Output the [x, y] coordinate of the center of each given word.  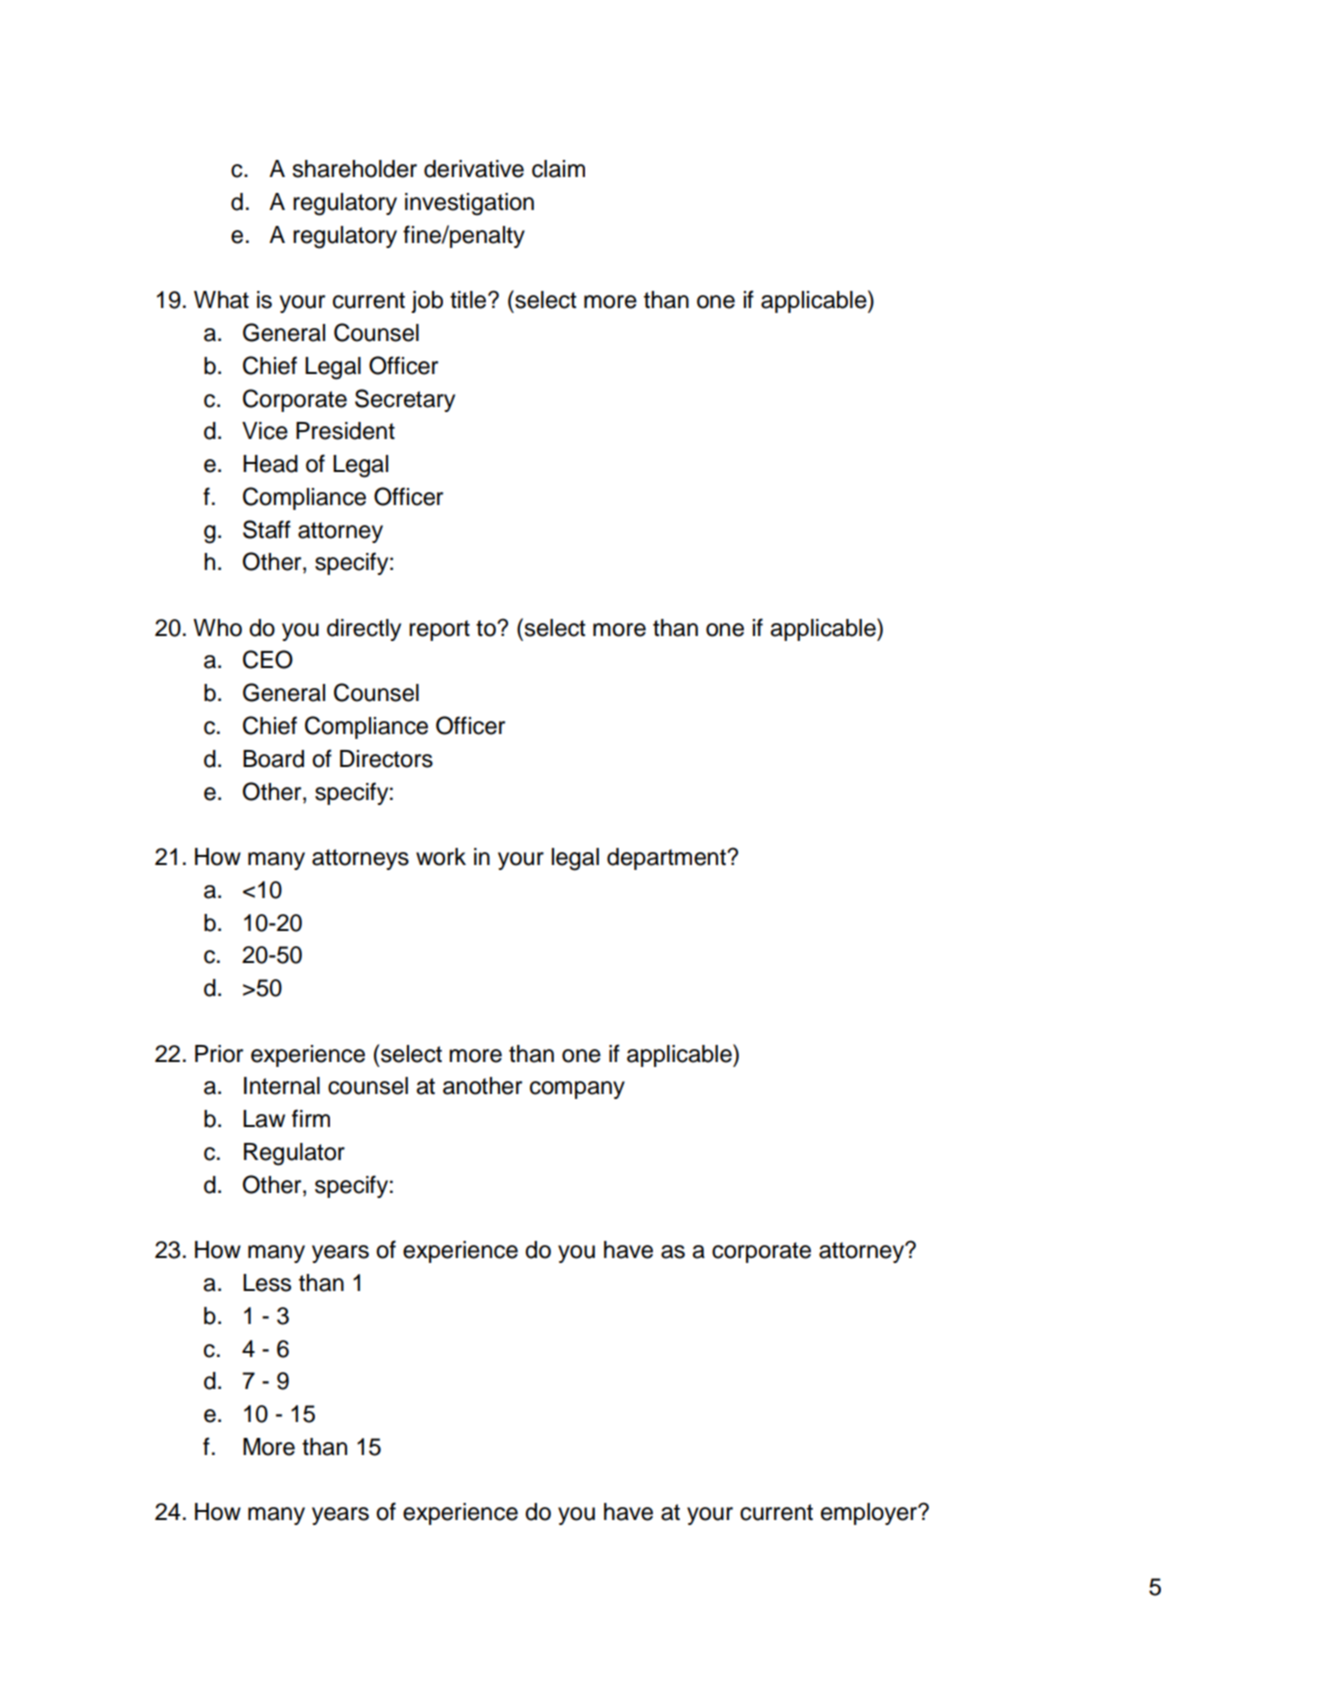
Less [267, 1283]
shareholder [354, 169]
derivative [474, 169]
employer [870, 1514]
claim [558, 169]
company [577, 1090]
